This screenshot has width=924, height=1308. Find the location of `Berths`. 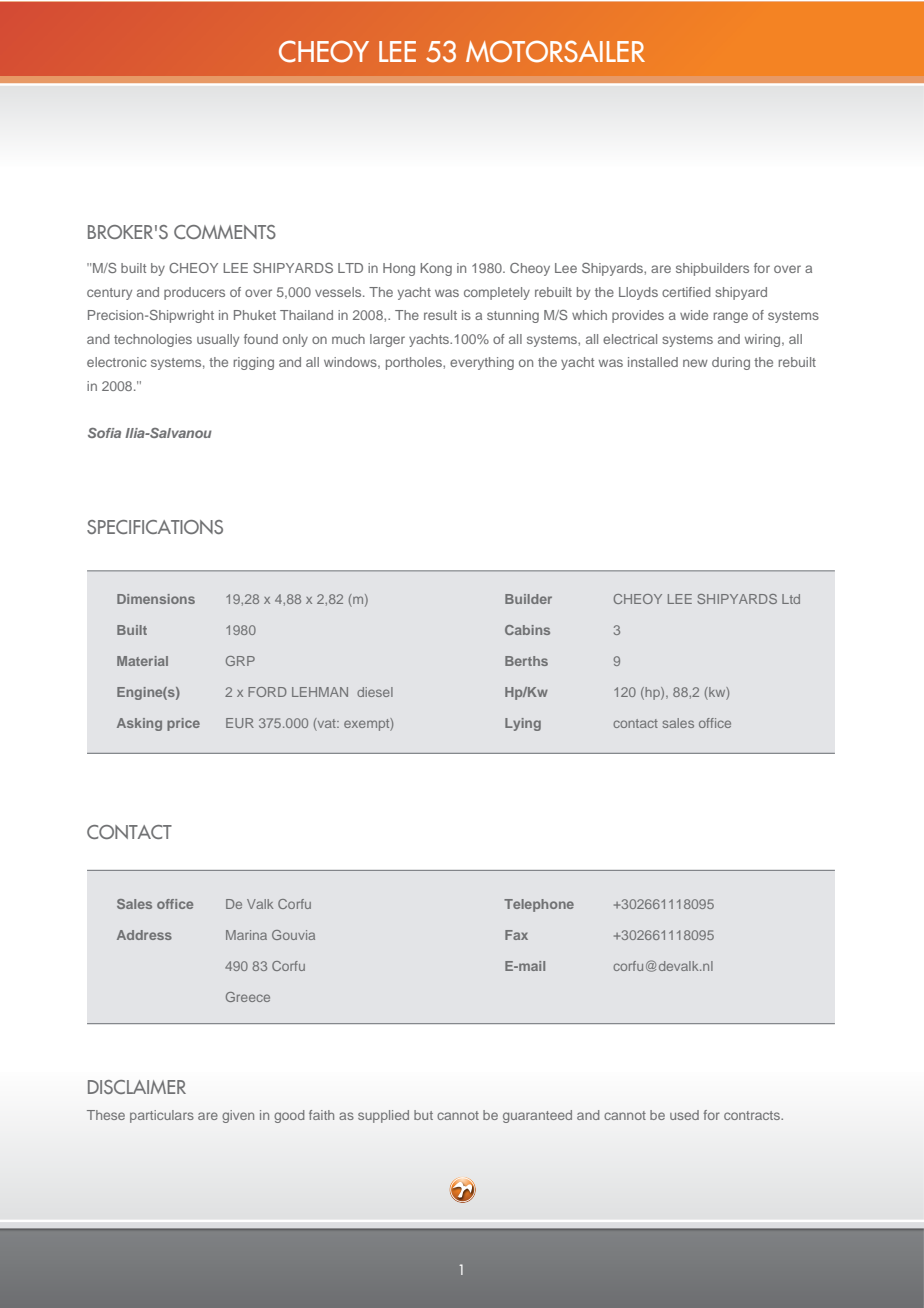

Berths is located at coordinates (526, 661).
